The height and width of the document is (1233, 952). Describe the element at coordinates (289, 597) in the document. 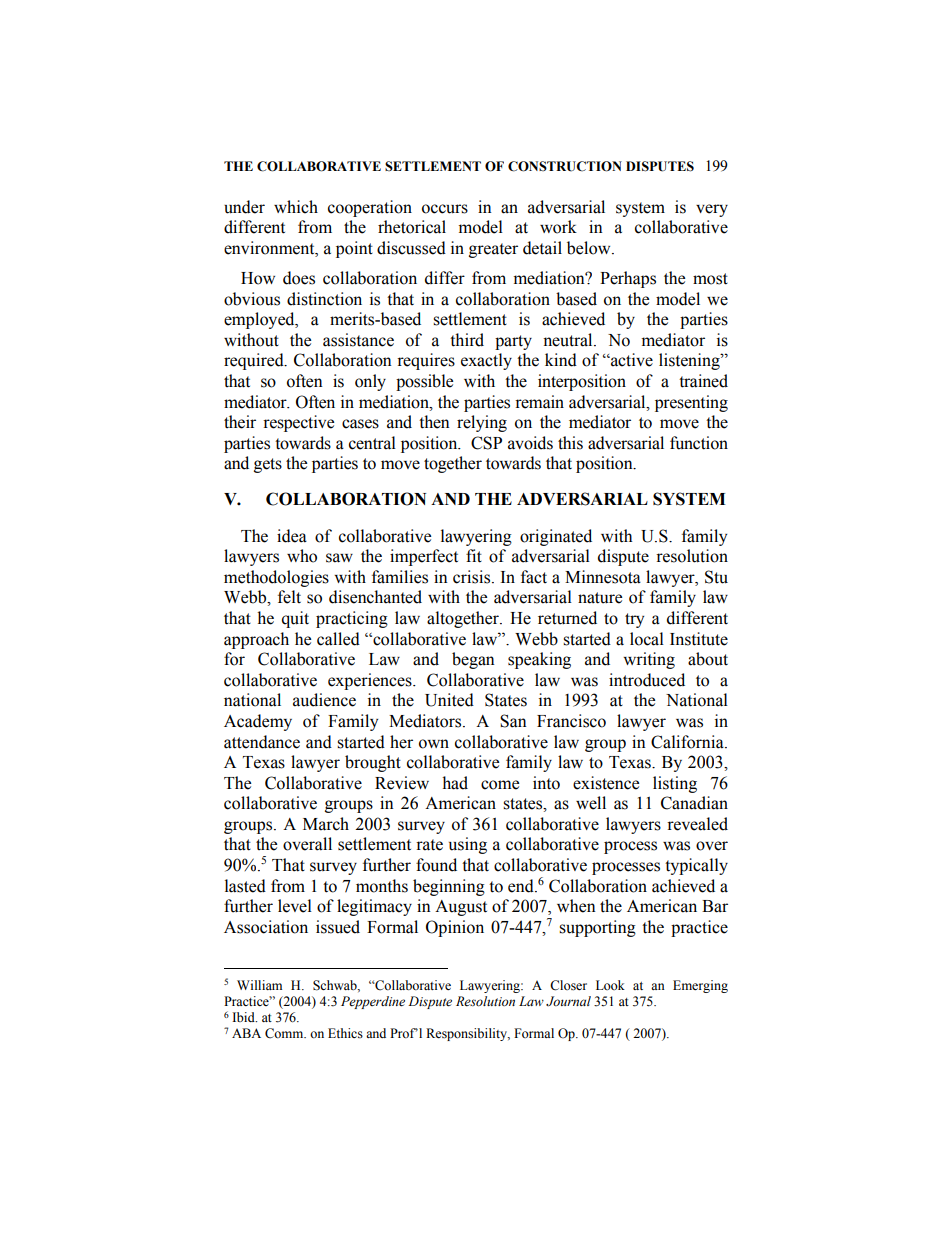

I see `felt` at that location.
